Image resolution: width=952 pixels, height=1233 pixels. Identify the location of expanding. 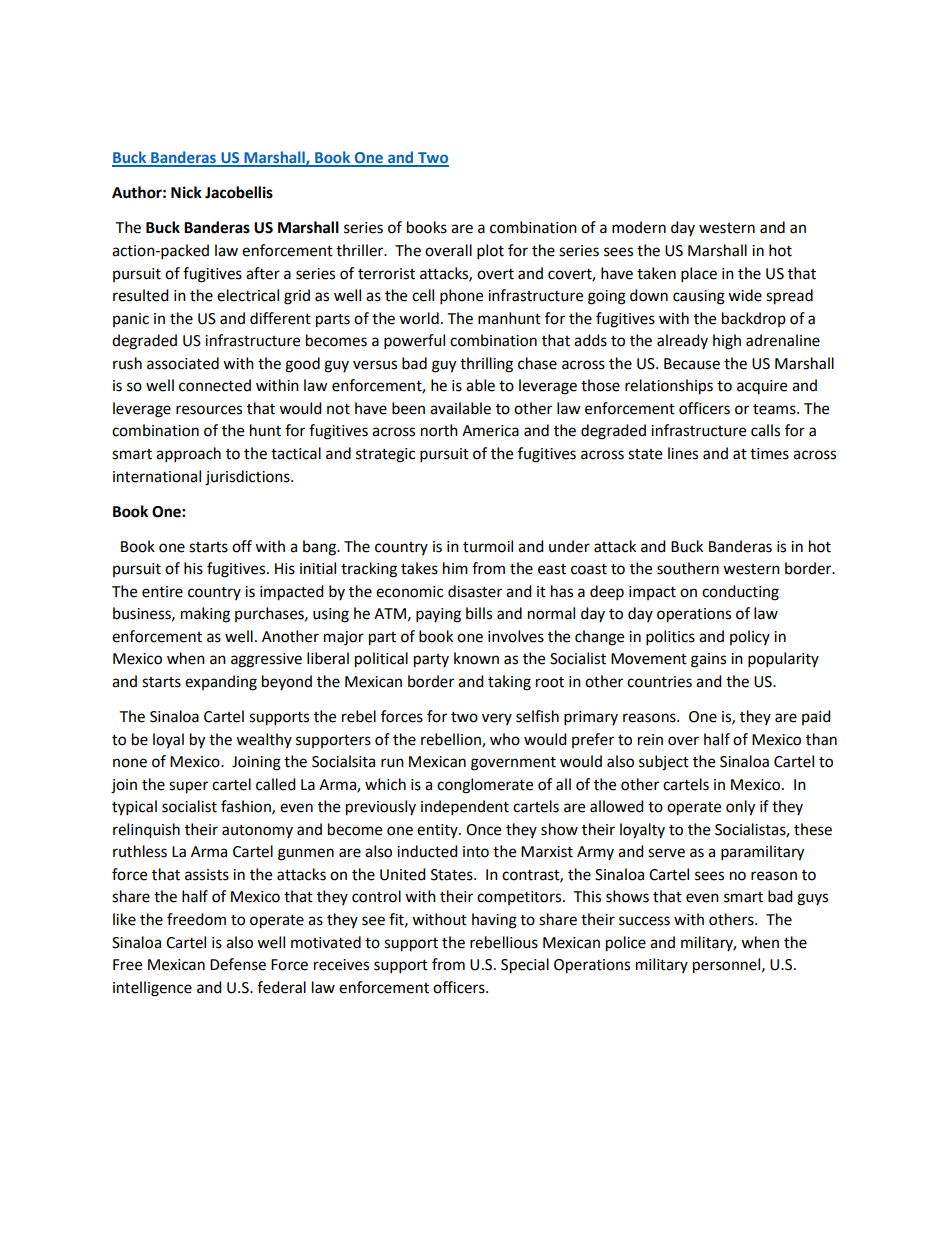
(221, 683).
